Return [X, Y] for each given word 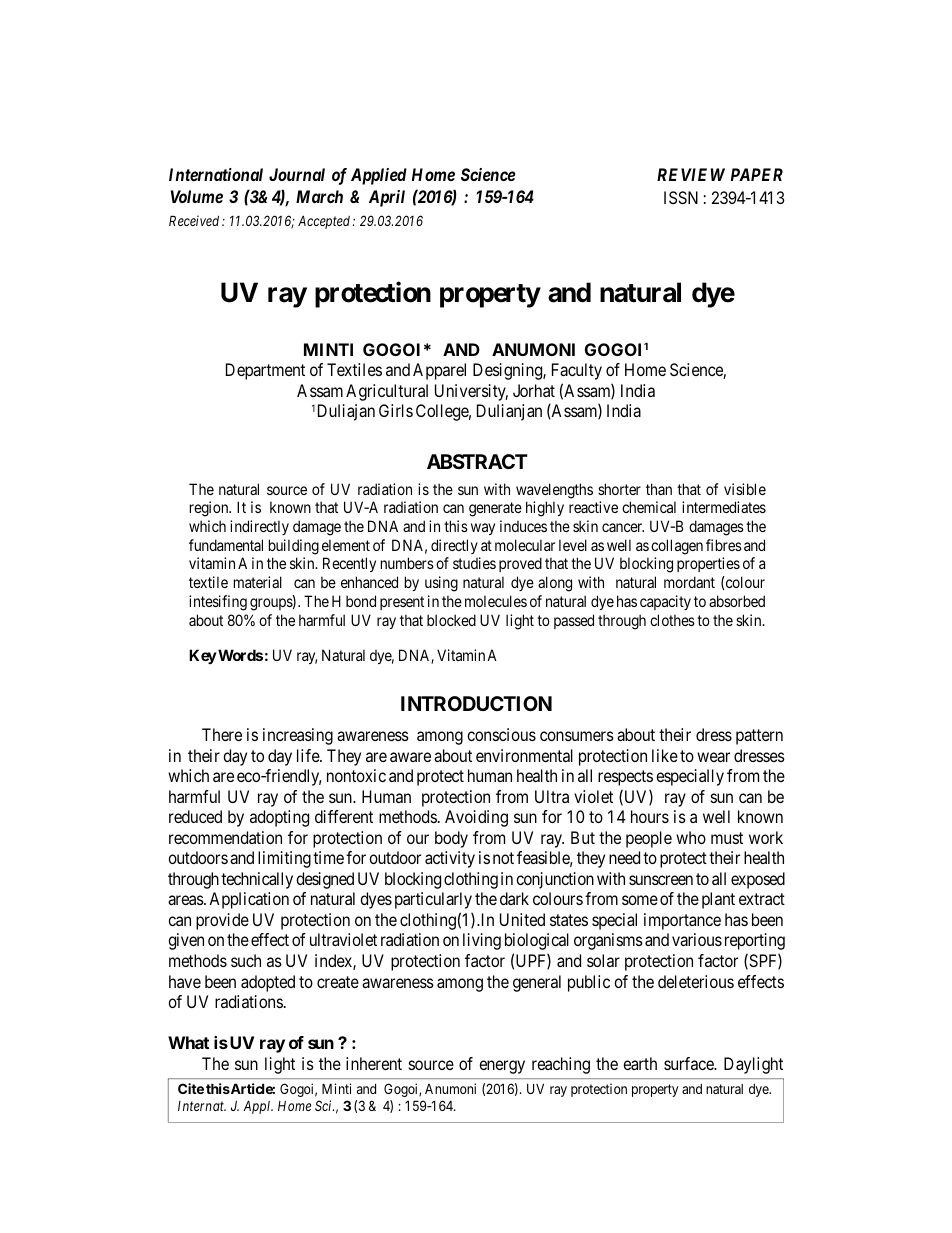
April [387, 198]
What [188, 1042]
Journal [297, 174]
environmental [524, 755]
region [210, 509]
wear [713, 757]
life [309, 755]
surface [689, 1063]
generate [495, 509]
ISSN [681, 197]
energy [502, 1067]
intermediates [724, 507]
